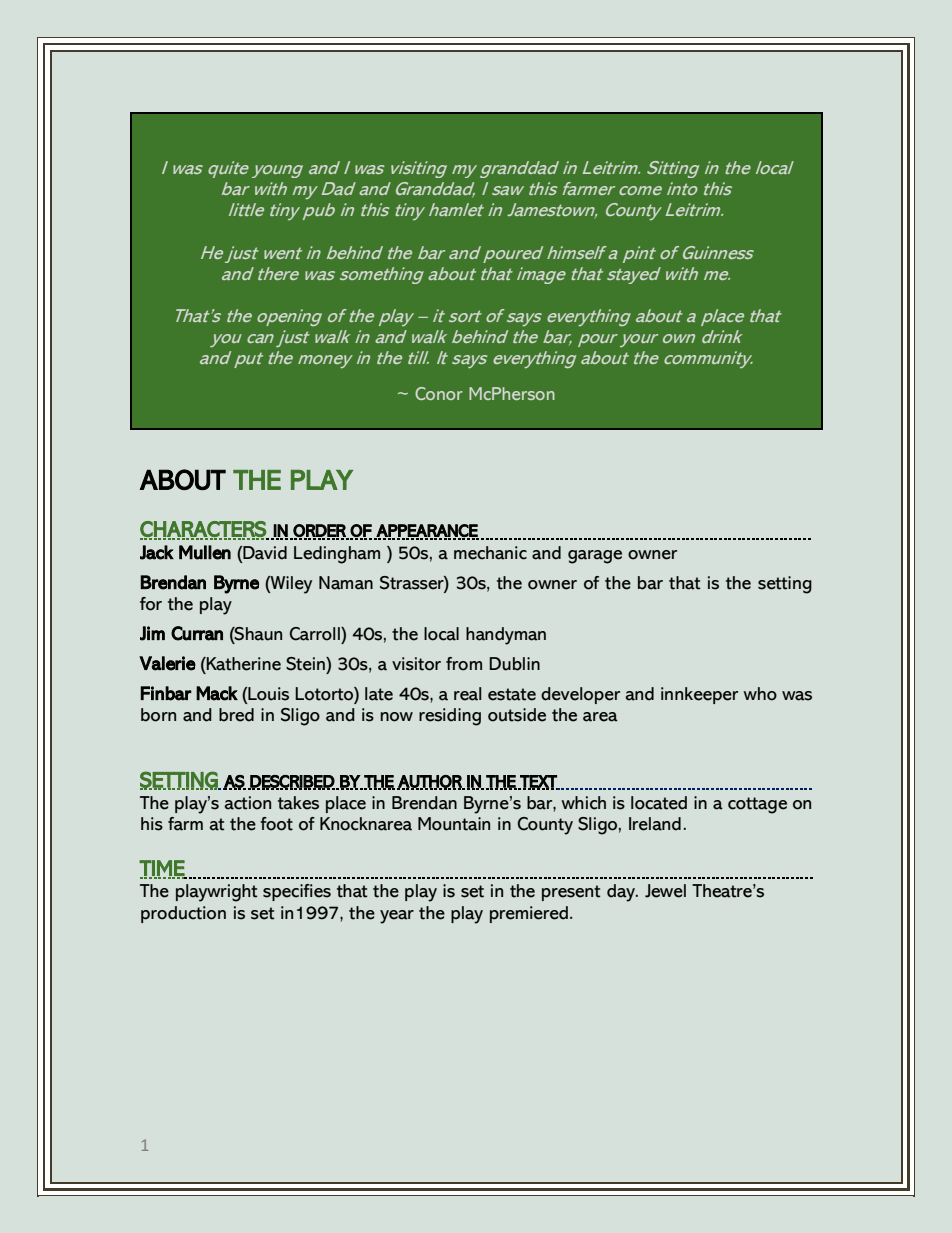  What do you see at coordinates (450, 717) in the screenshot?
I see `residing` at bounding box center [450, 717].
